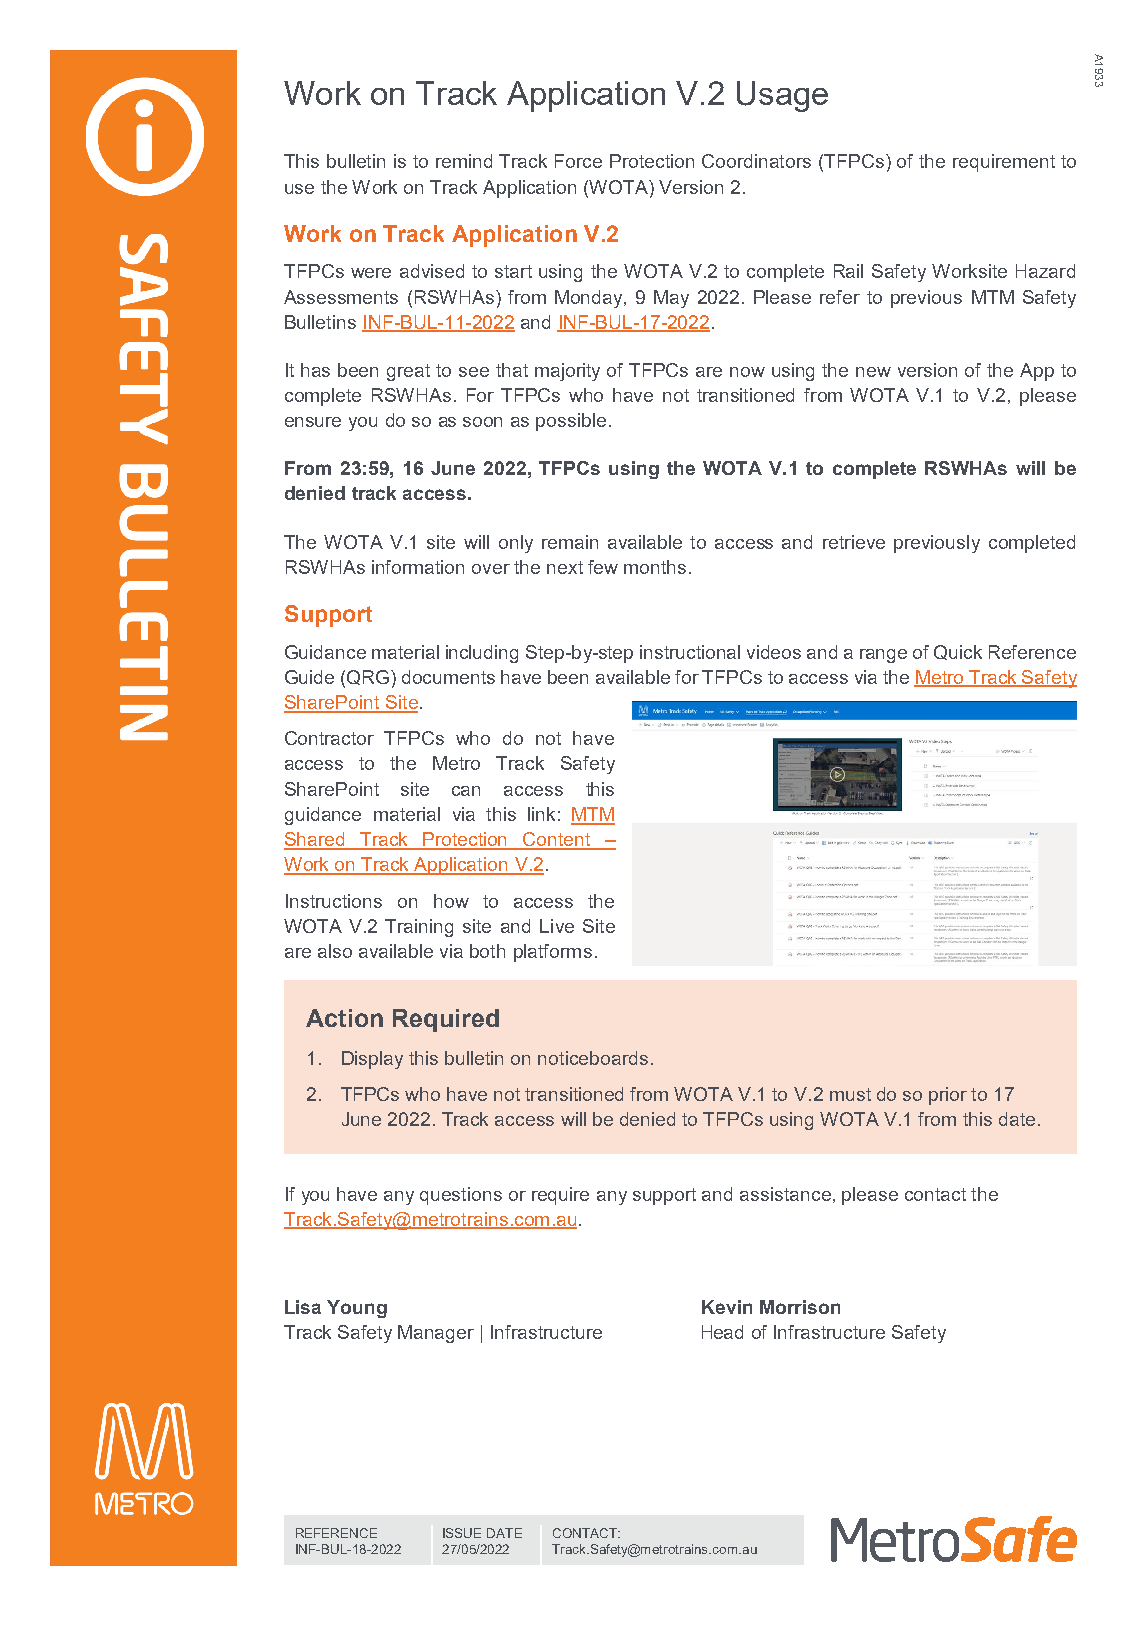 This document has height=1625, width=1148. I want to click on ISSUE, so click(462, 1533).
